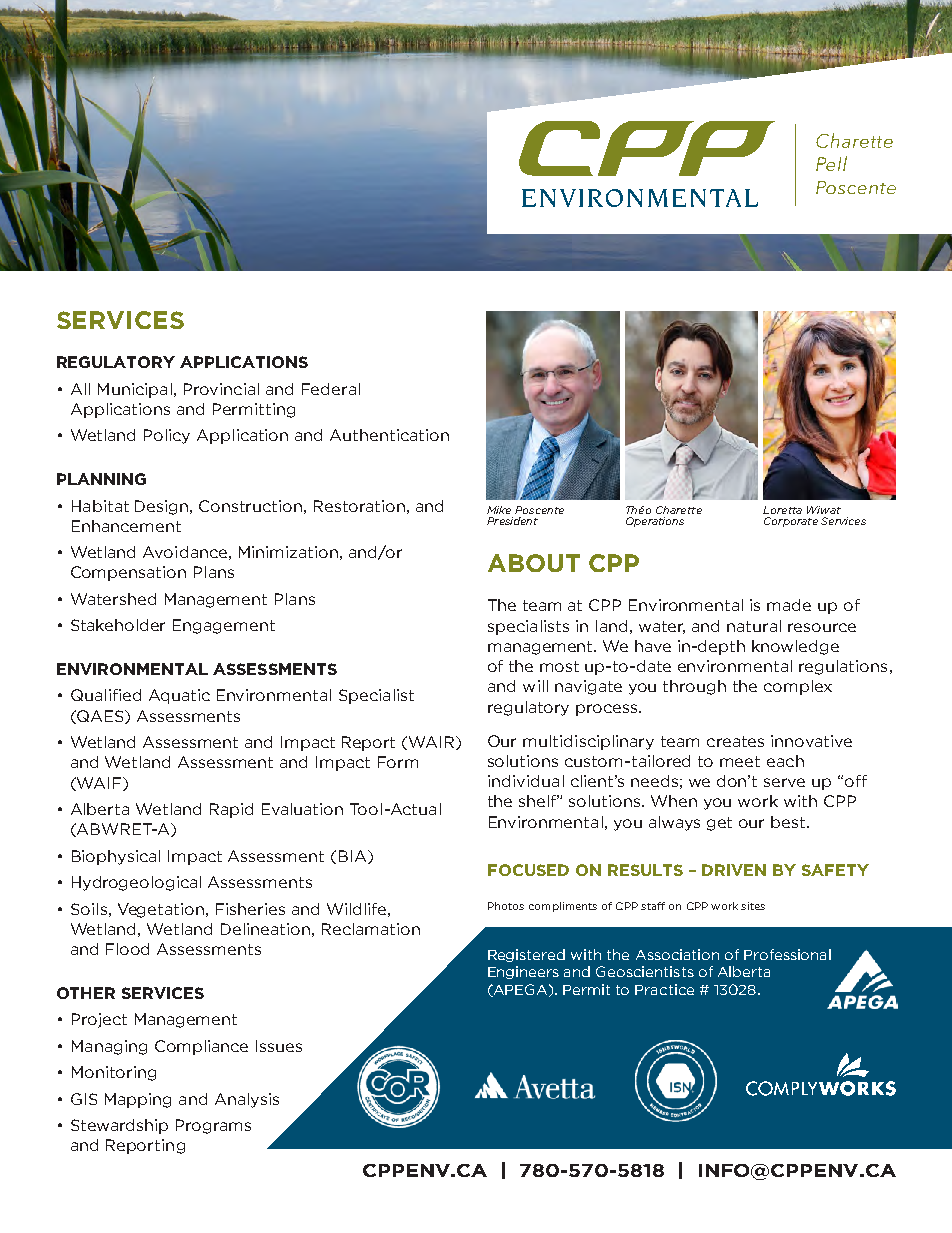 The image size is (952, 1233). I want to click on FOCUSED, so click(528, 870).
